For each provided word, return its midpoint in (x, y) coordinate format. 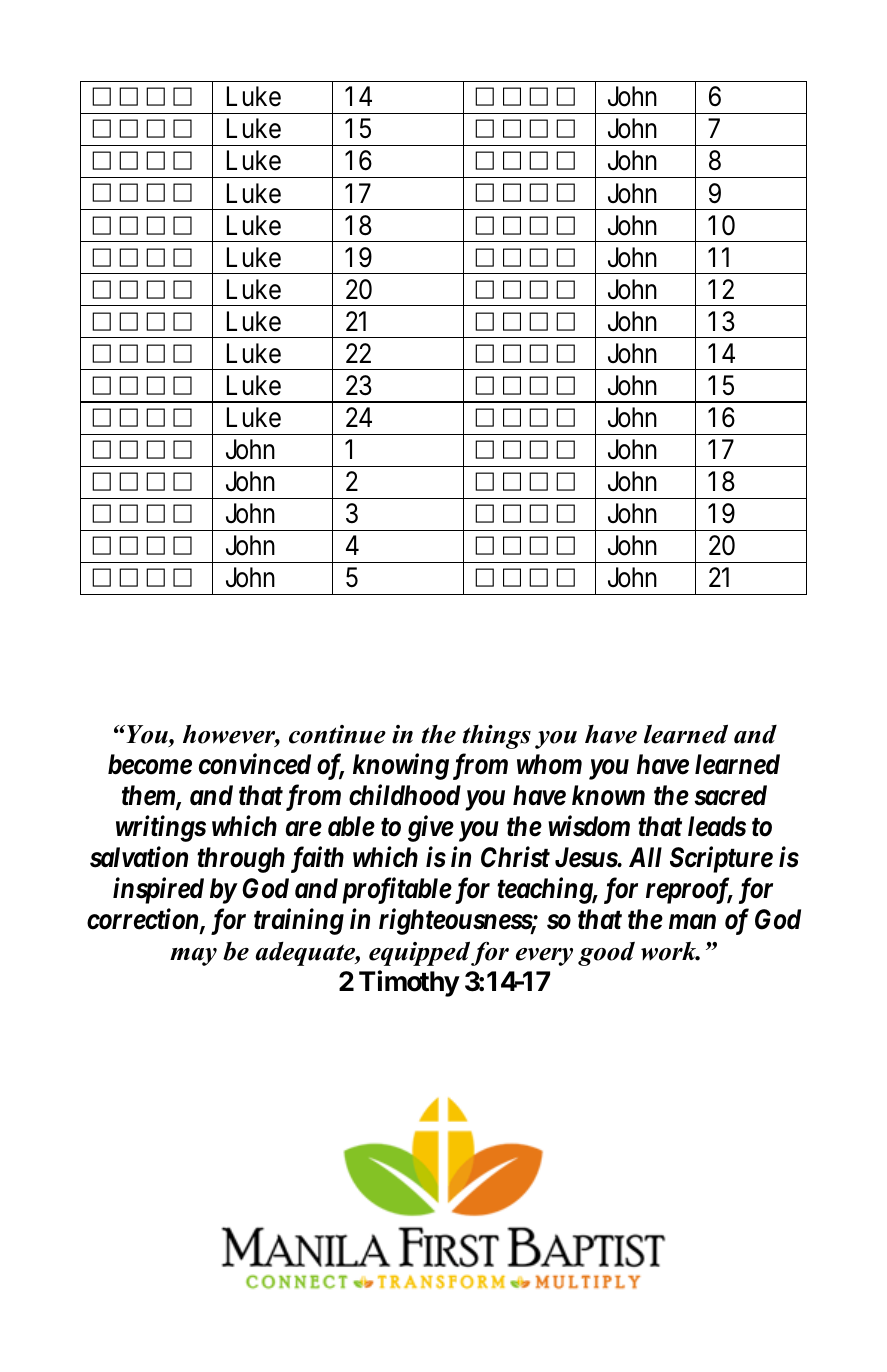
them (149, 796)
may (193, 957)
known (608, 795)
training (299, 922)
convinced (255, 764)
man (692, 922)
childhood (405, 795)
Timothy (409, 983)
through (241, 860)
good (606, 954)
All (645, 857)
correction (144, 920)
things (496, 737)
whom (549, 764)
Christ (515, 857)
